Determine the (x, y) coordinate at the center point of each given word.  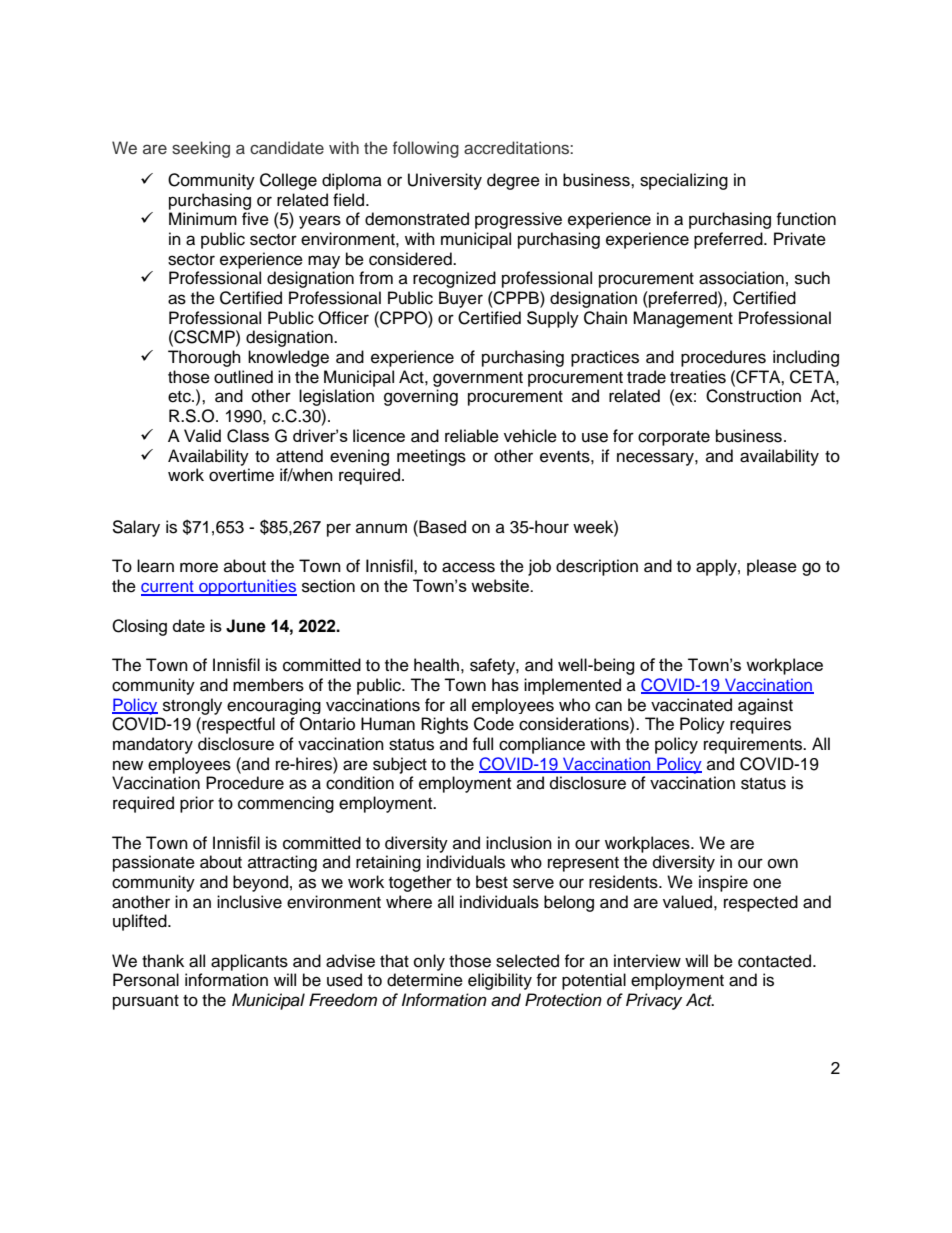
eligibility (500, 981)
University (445, 181)
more (199, 567)
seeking (201, 149)
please (772, 567)
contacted (776, 961)
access (468, 567)
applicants (249, 962)
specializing (684, 181)
